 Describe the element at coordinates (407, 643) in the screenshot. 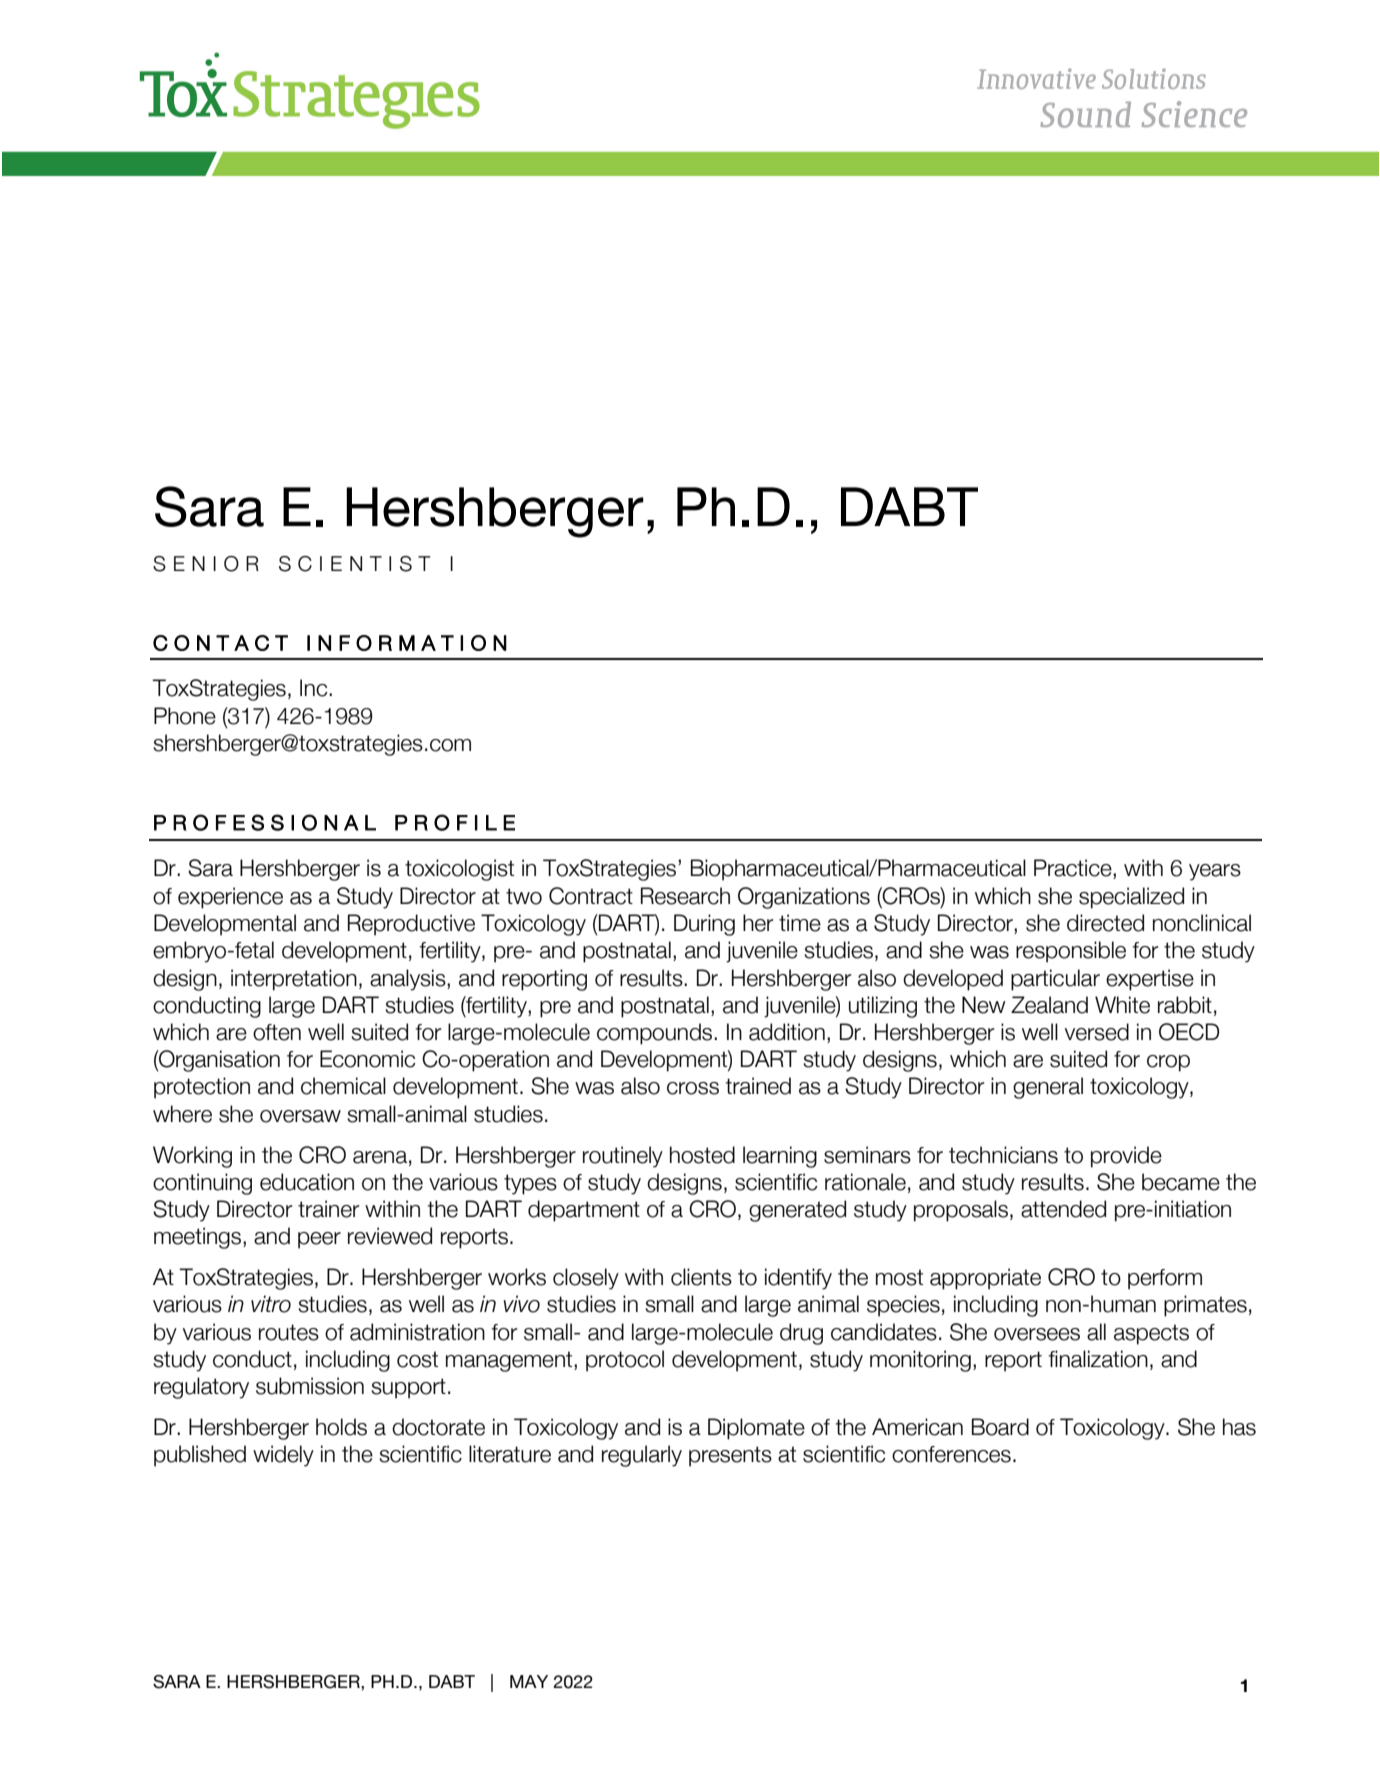

I see `INFORMATION` at that location.
